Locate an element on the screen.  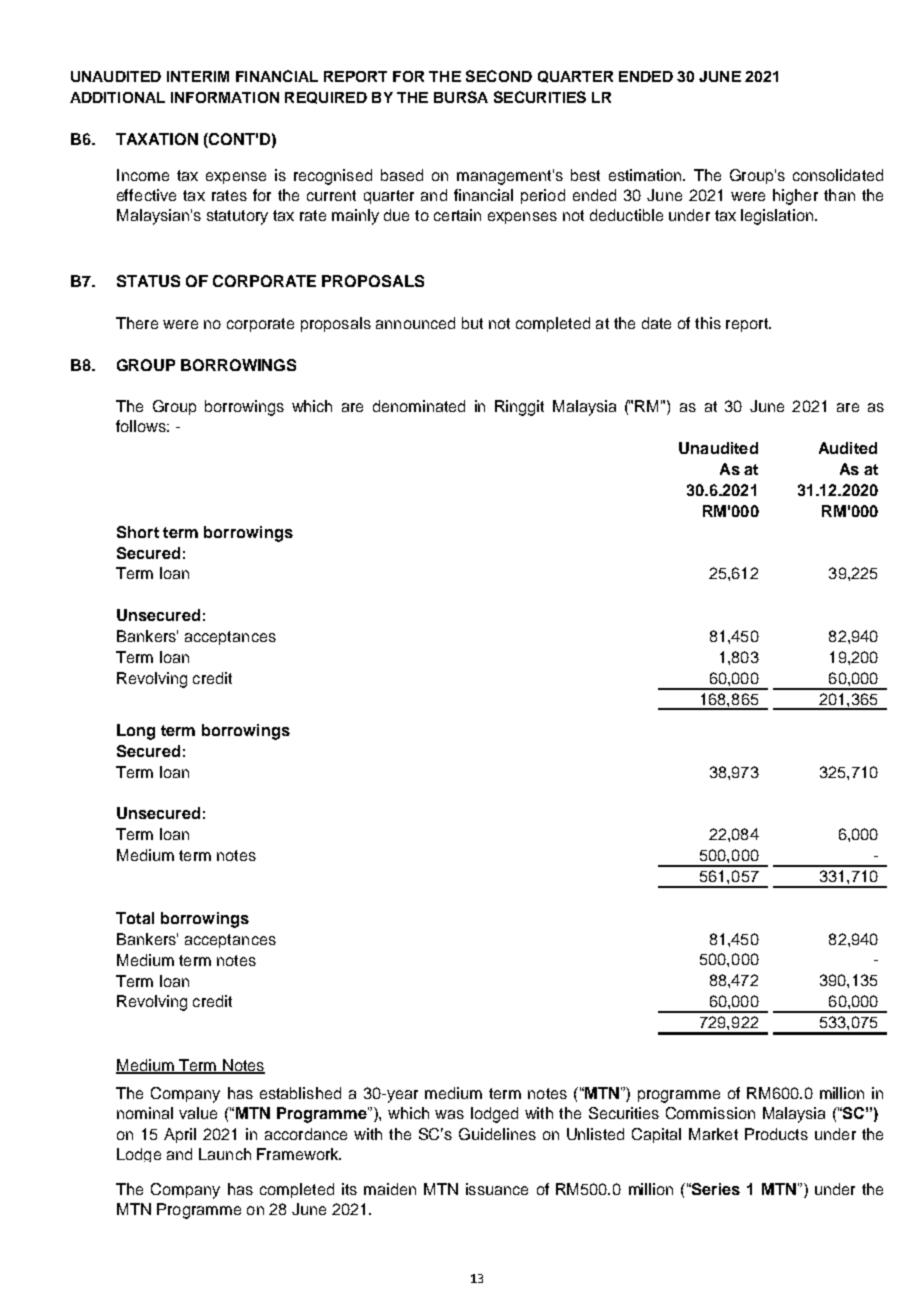
There is located at coordinates (137, 323).
